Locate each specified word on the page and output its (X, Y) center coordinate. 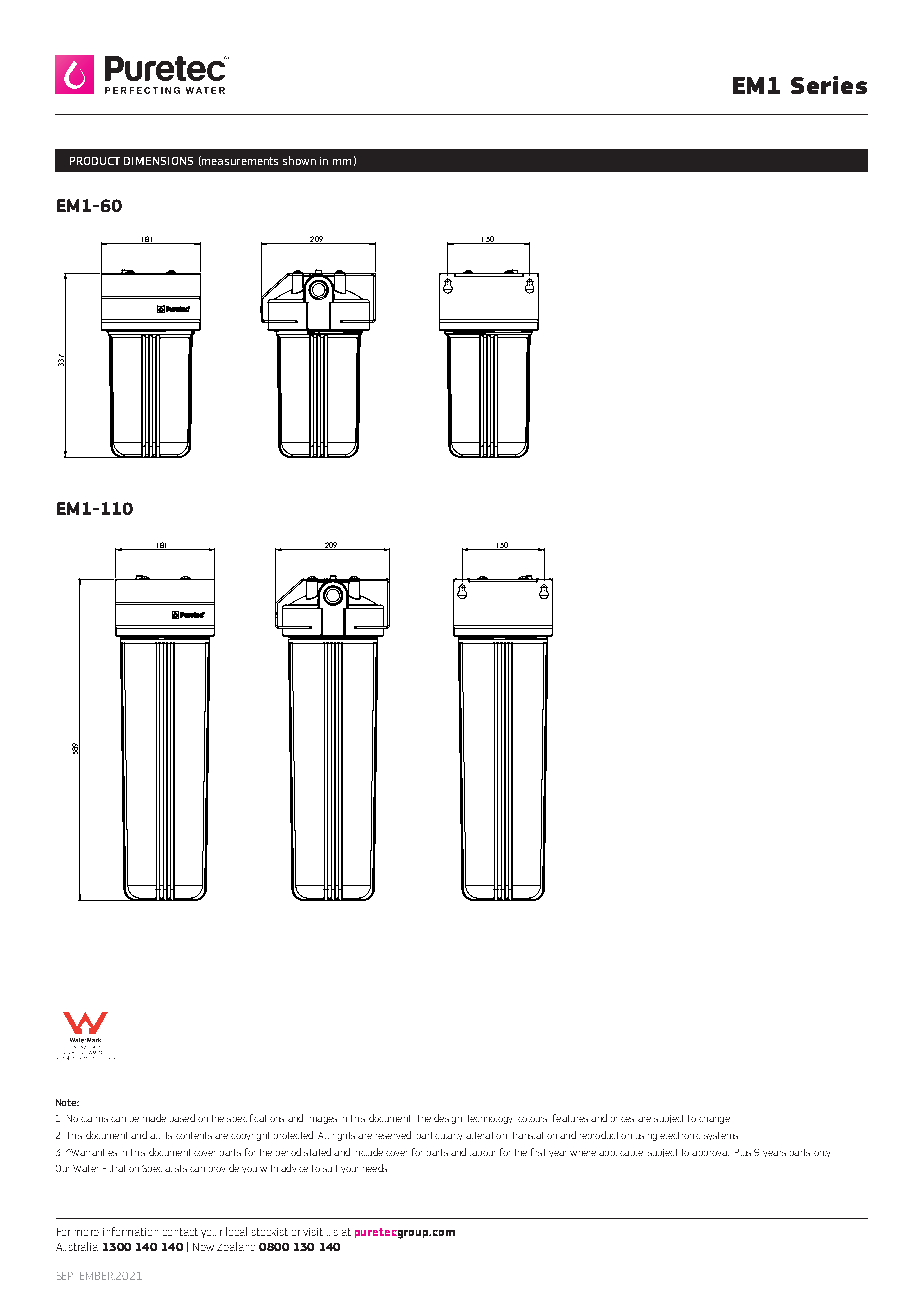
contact (180, 1232)
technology (490, 1119)
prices (622, 1119)
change (714, 1120)
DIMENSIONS (158, 161)
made (154, 1118)
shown (299, 160)
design (448, 1119)
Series (829, 85)
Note (67, 1102)
